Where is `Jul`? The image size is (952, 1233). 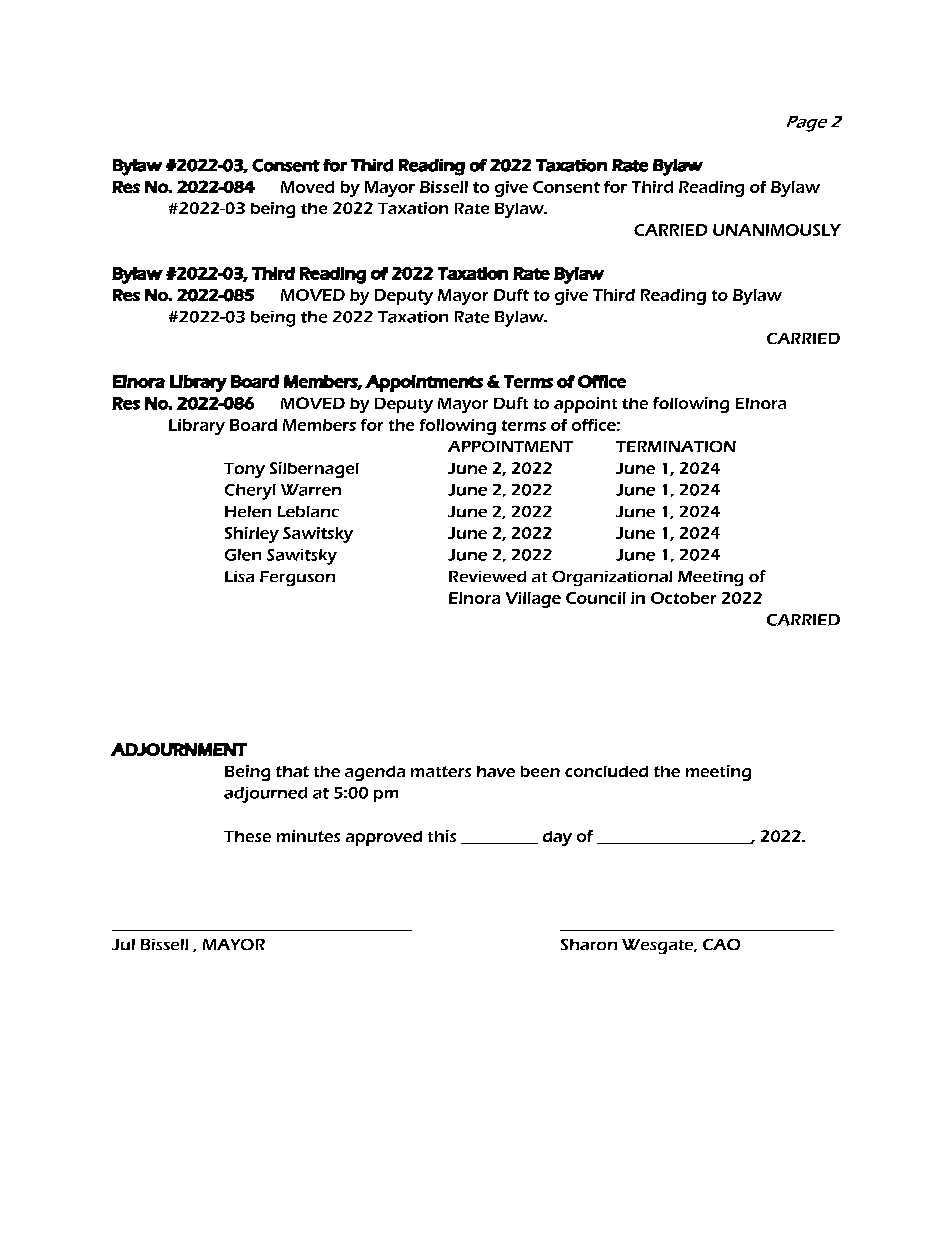
Jul is located at coordinates (123, 944).
